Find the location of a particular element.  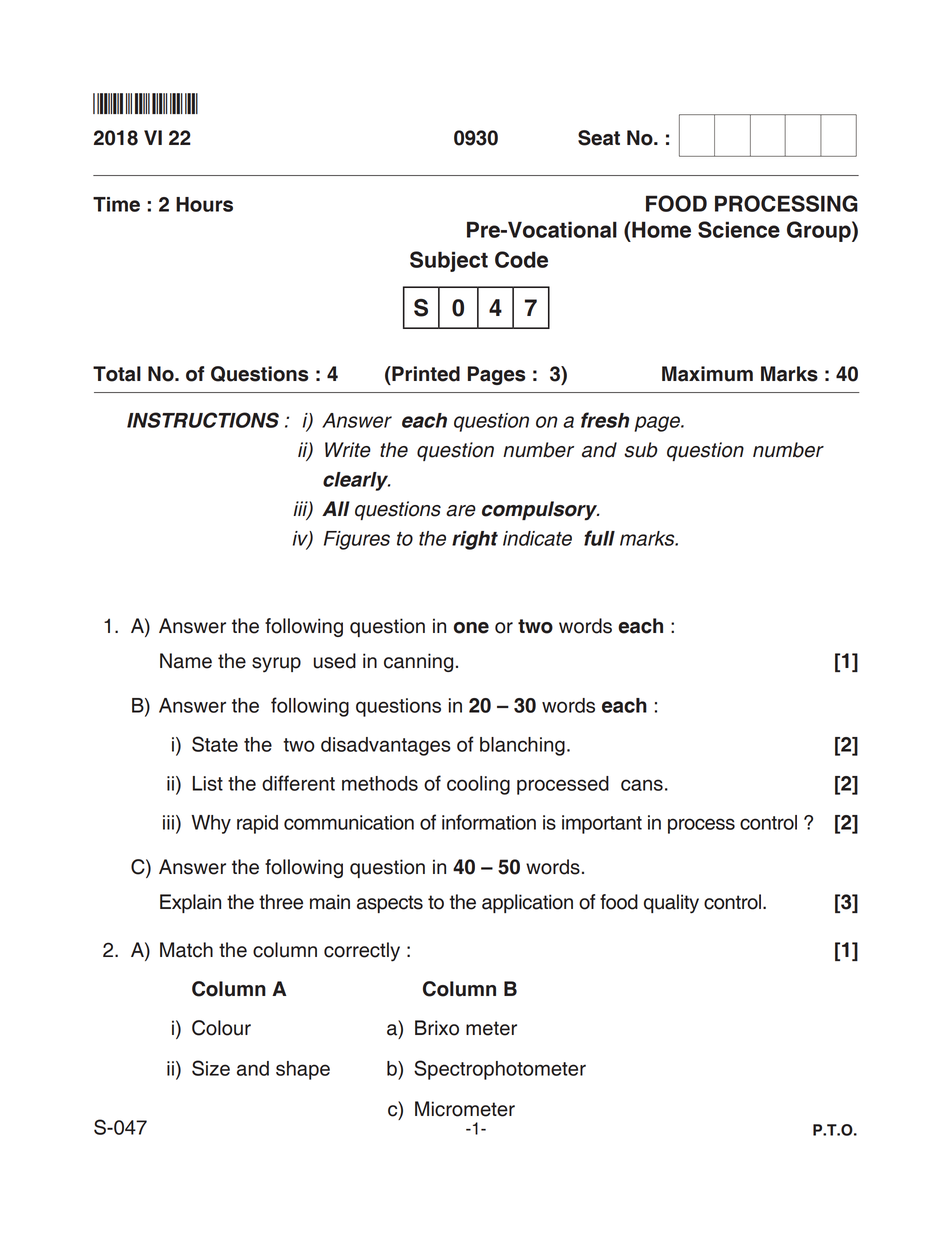

Colour is located at coordinates (221, 1028).
